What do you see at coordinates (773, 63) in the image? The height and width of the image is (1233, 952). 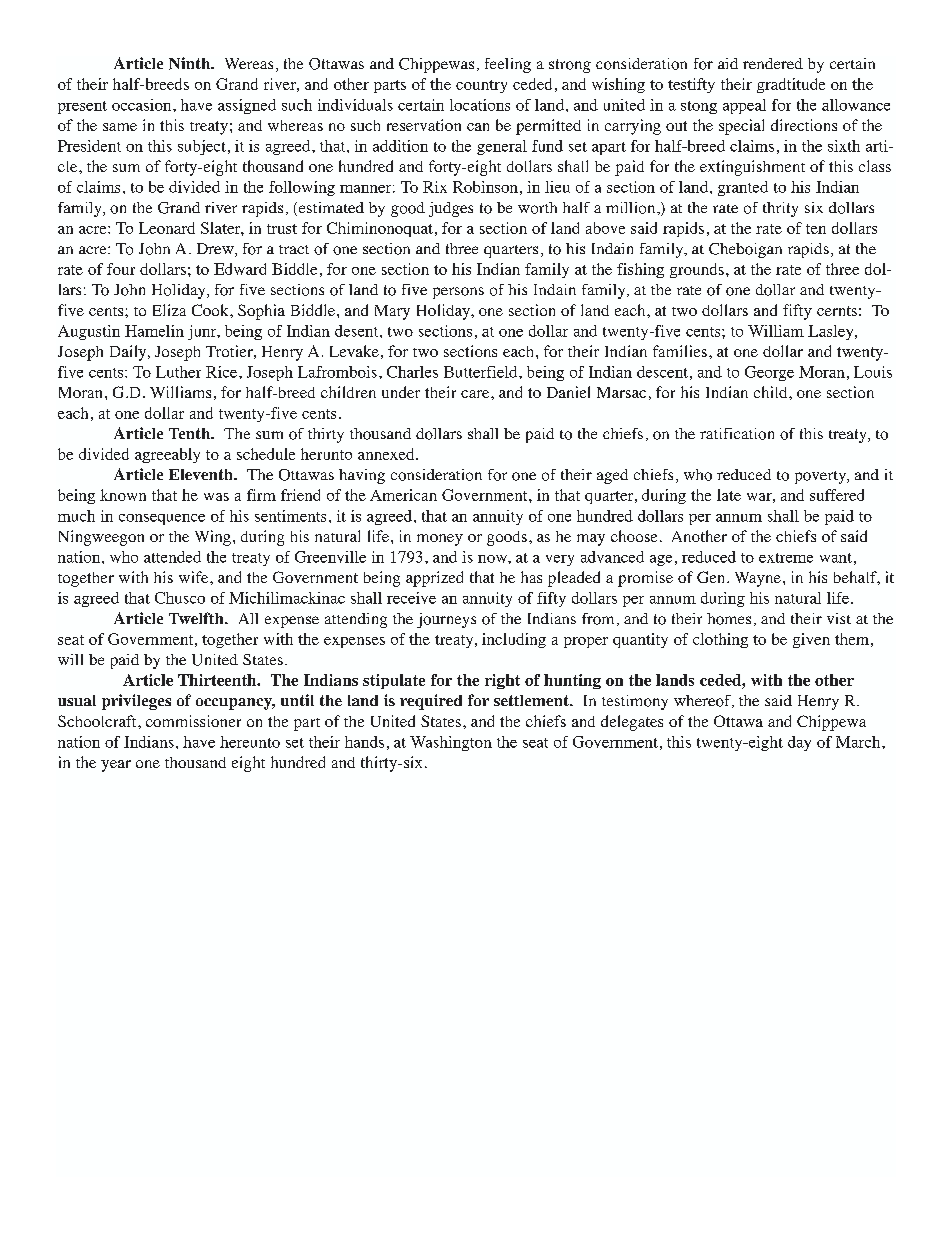 I see `rendered` at bounding box center [773, 63].
